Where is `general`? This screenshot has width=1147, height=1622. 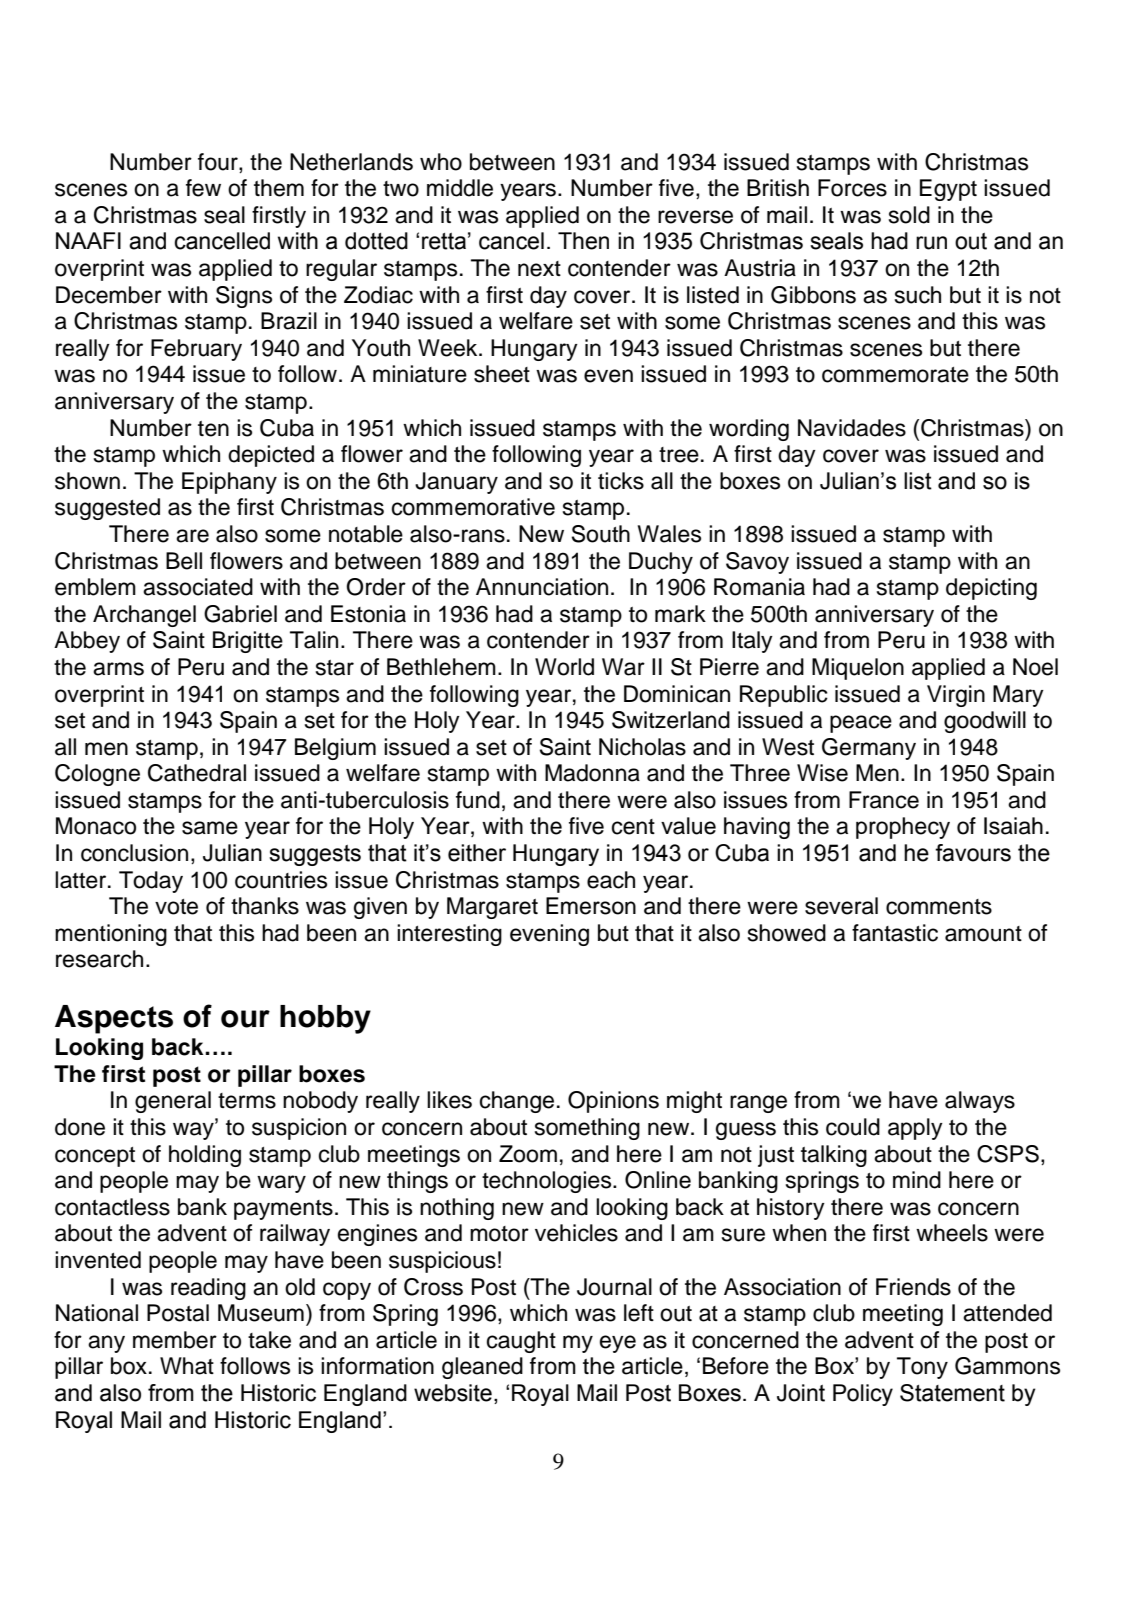
general is located at coordinates (173, 1102).
